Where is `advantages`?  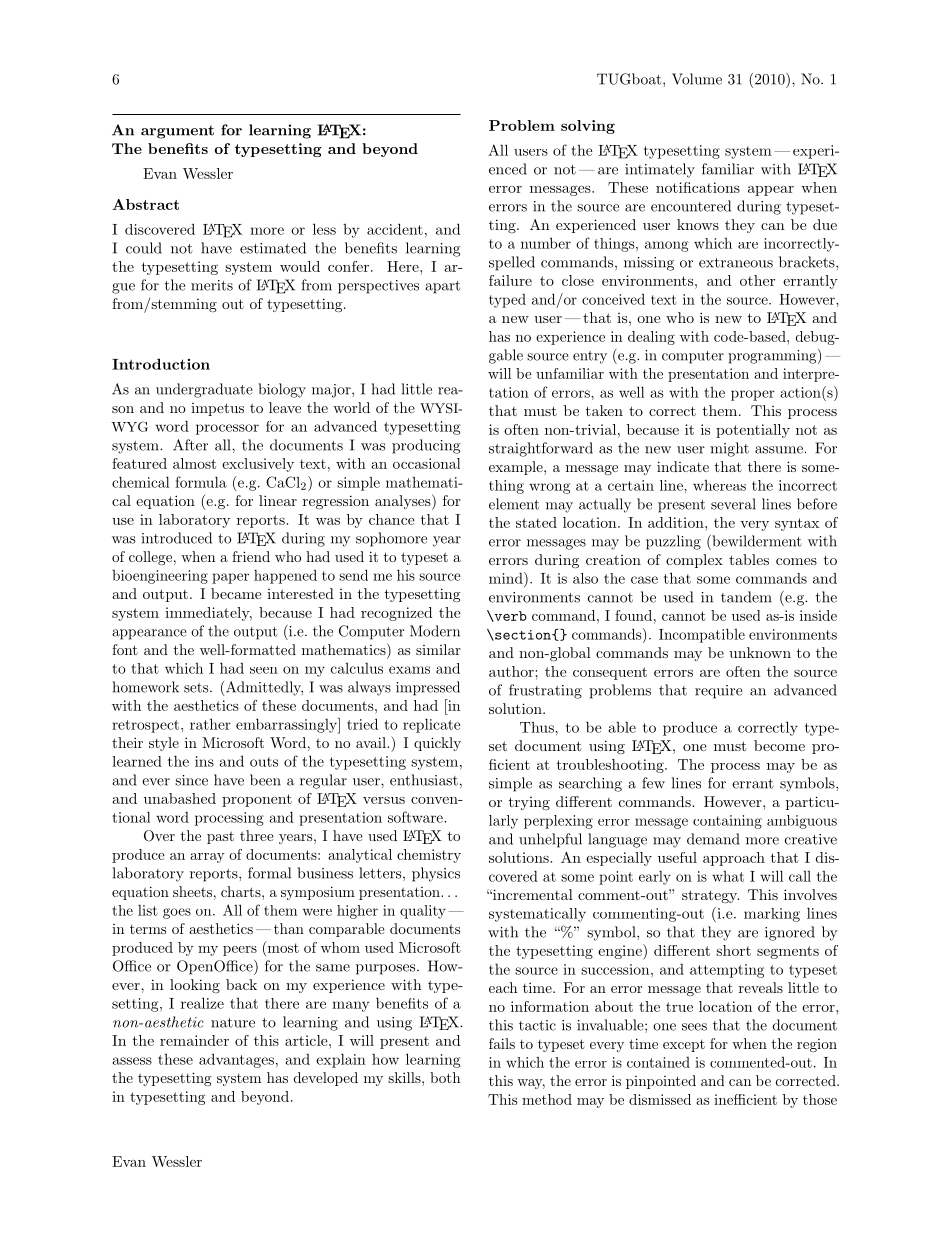
advantages is located at coordinates (236, 1060).
